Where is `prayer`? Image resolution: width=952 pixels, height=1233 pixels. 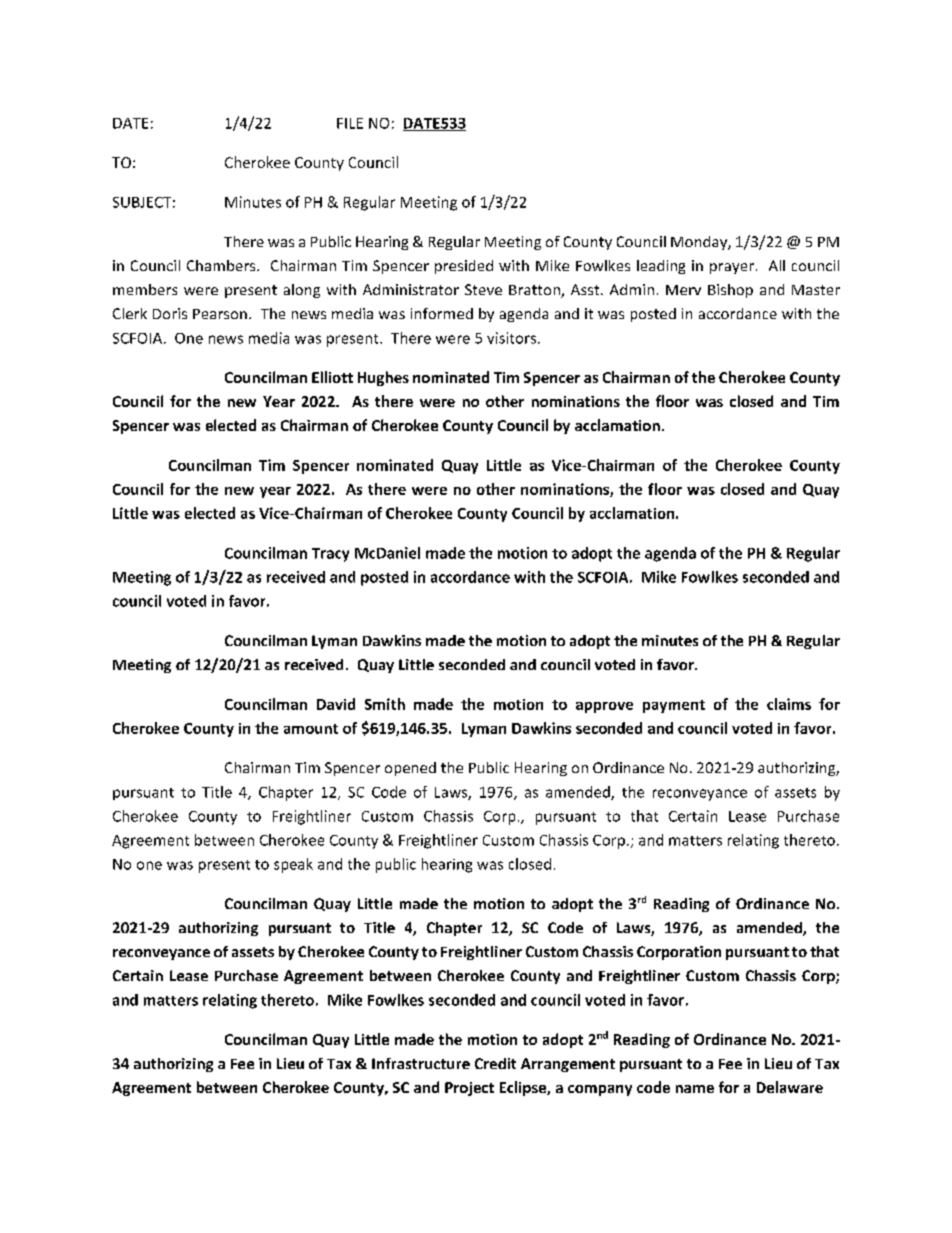
prayer is located at coordinates (732, 268).
